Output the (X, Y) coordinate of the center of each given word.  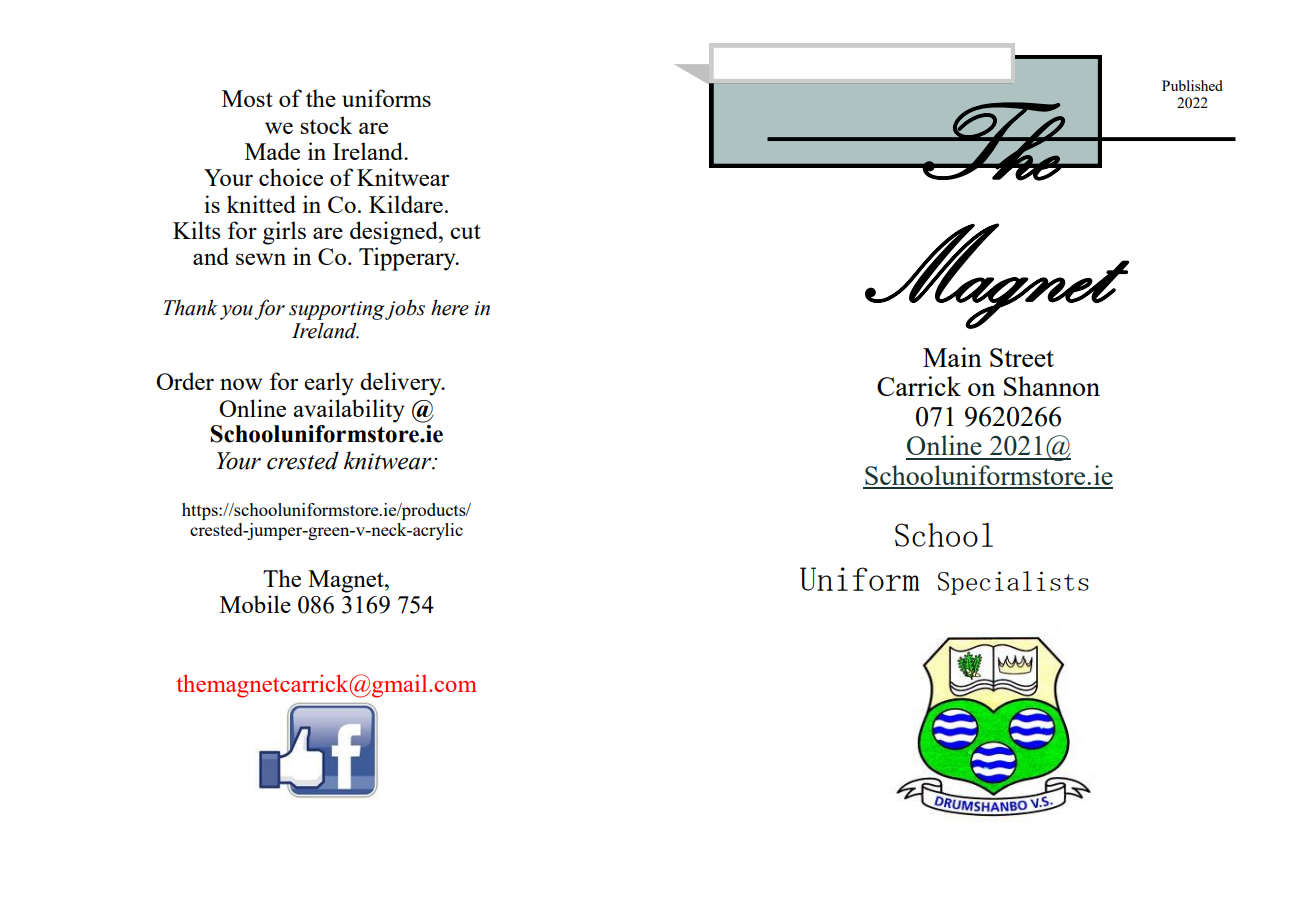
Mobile (255, 604)
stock (326, 125)
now (241, 384)
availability (349, 411)
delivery (402, 384)
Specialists (1013, 583)
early (329, 384)
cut (465, 231)
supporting (337, 310)
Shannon (1052, 386)
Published (1192, 85)
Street (1022, 357)
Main (952, 357)
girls (284, 233)
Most (247, 98)
